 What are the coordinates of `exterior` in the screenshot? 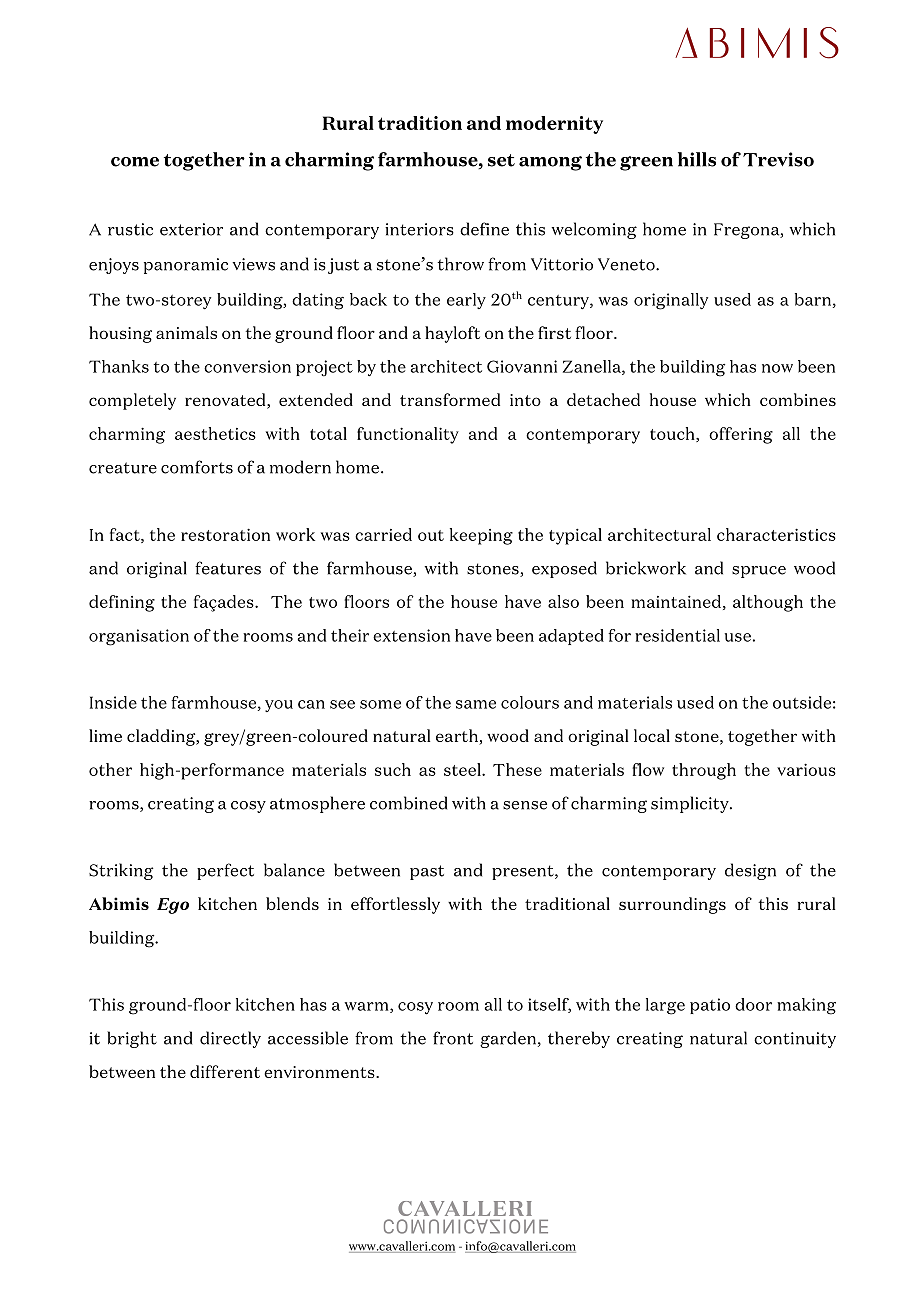 It's located at (191, 229).
